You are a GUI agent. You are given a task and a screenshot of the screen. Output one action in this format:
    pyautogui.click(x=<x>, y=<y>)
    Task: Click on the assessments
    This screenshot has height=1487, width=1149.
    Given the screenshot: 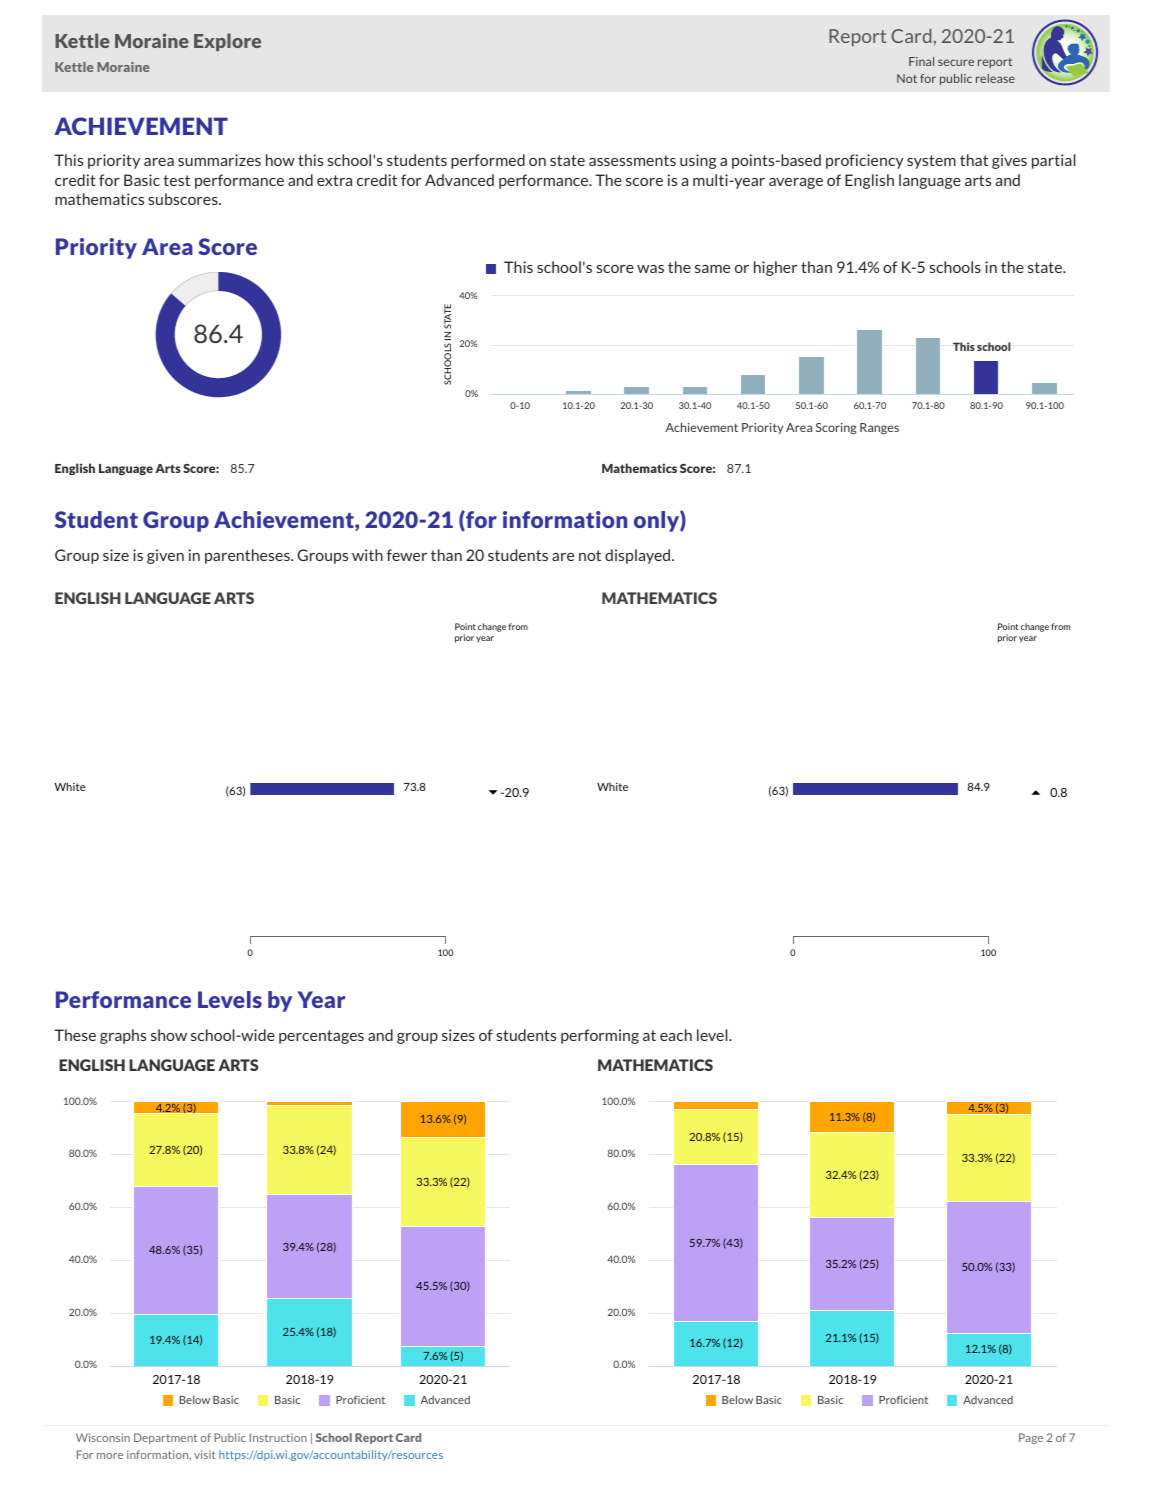 What is the action you would take?
    pyautogui.click(x=632, y=160)
